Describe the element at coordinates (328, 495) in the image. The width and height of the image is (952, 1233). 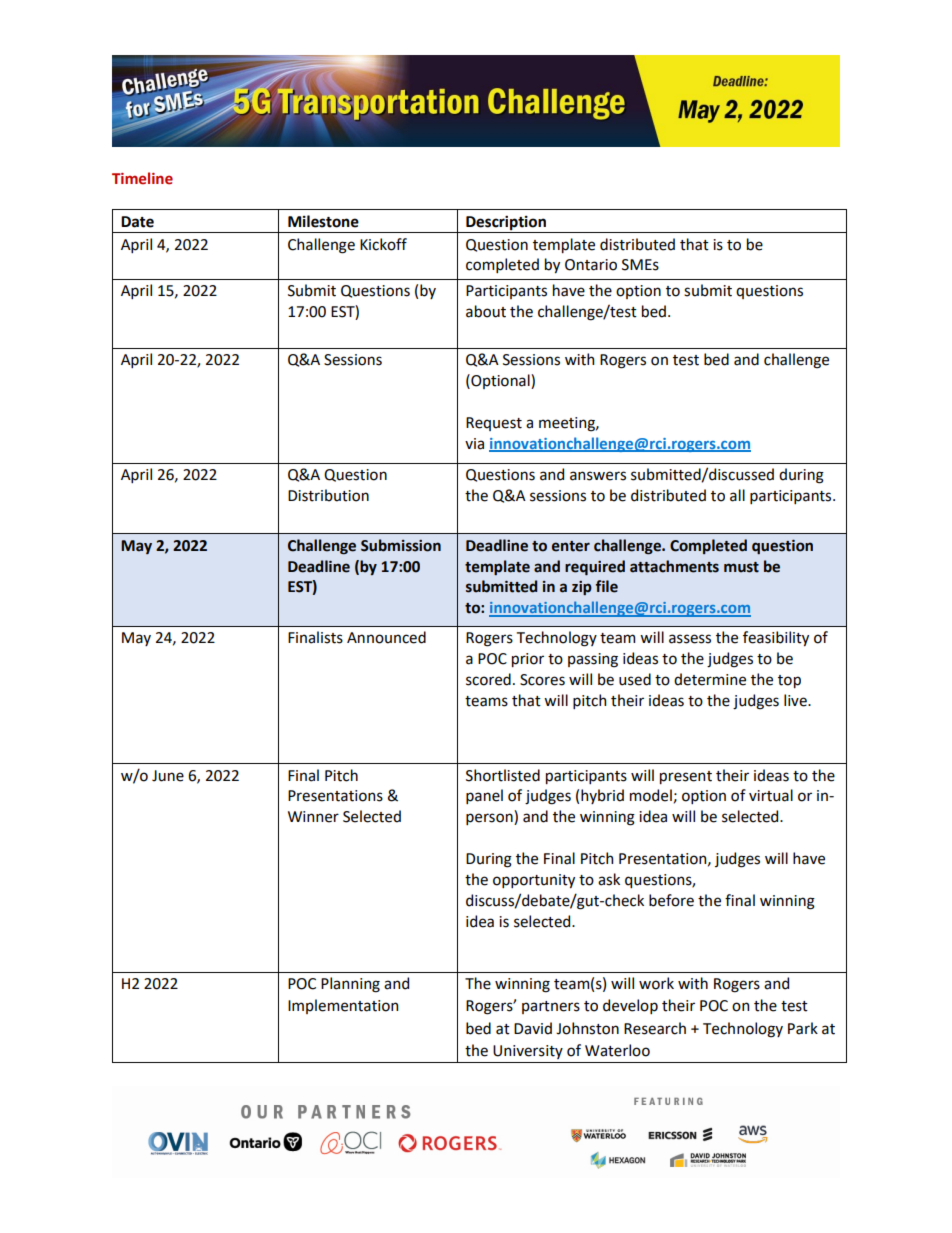
I see `Distribution` at that location.
